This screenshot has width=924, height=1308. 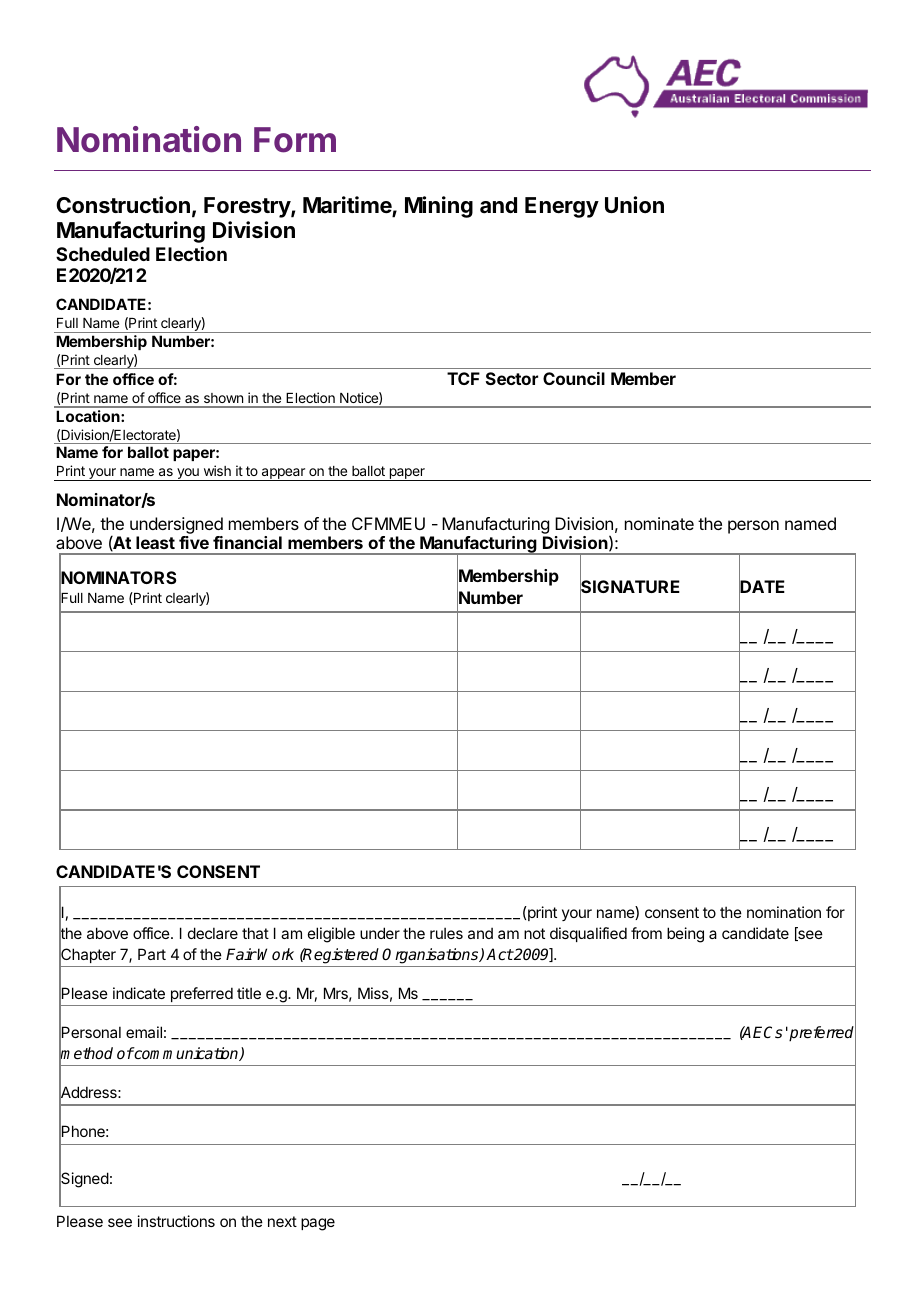 What do you see at coordinates (646, 933) in the screenshot?
I see `from` at bounding box center [646, 933].
